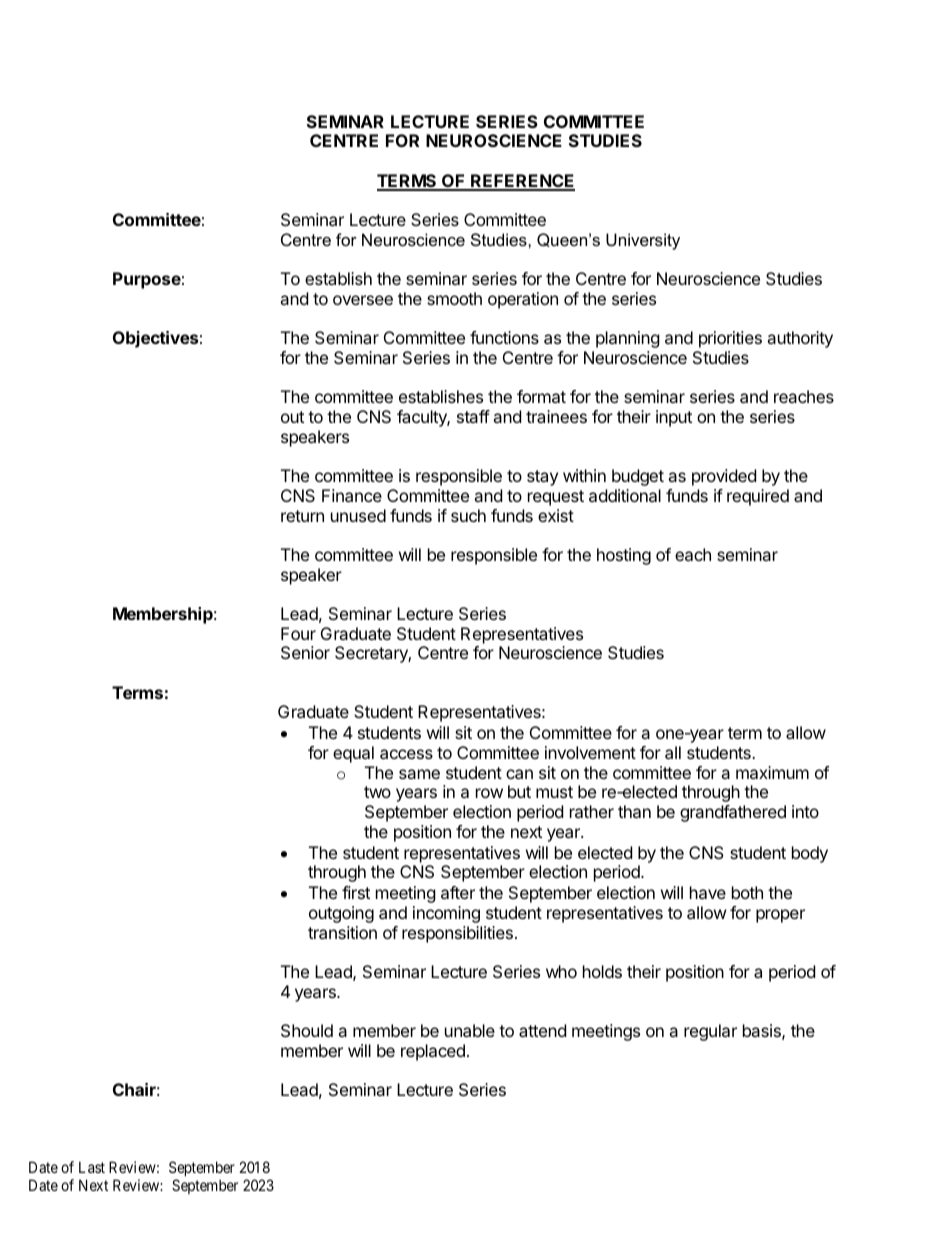 The image size is (952, 1233). What do you see at coordinates (522, 182) in the page?
I see `REFERENCE` at bounding box center [522, 182].
